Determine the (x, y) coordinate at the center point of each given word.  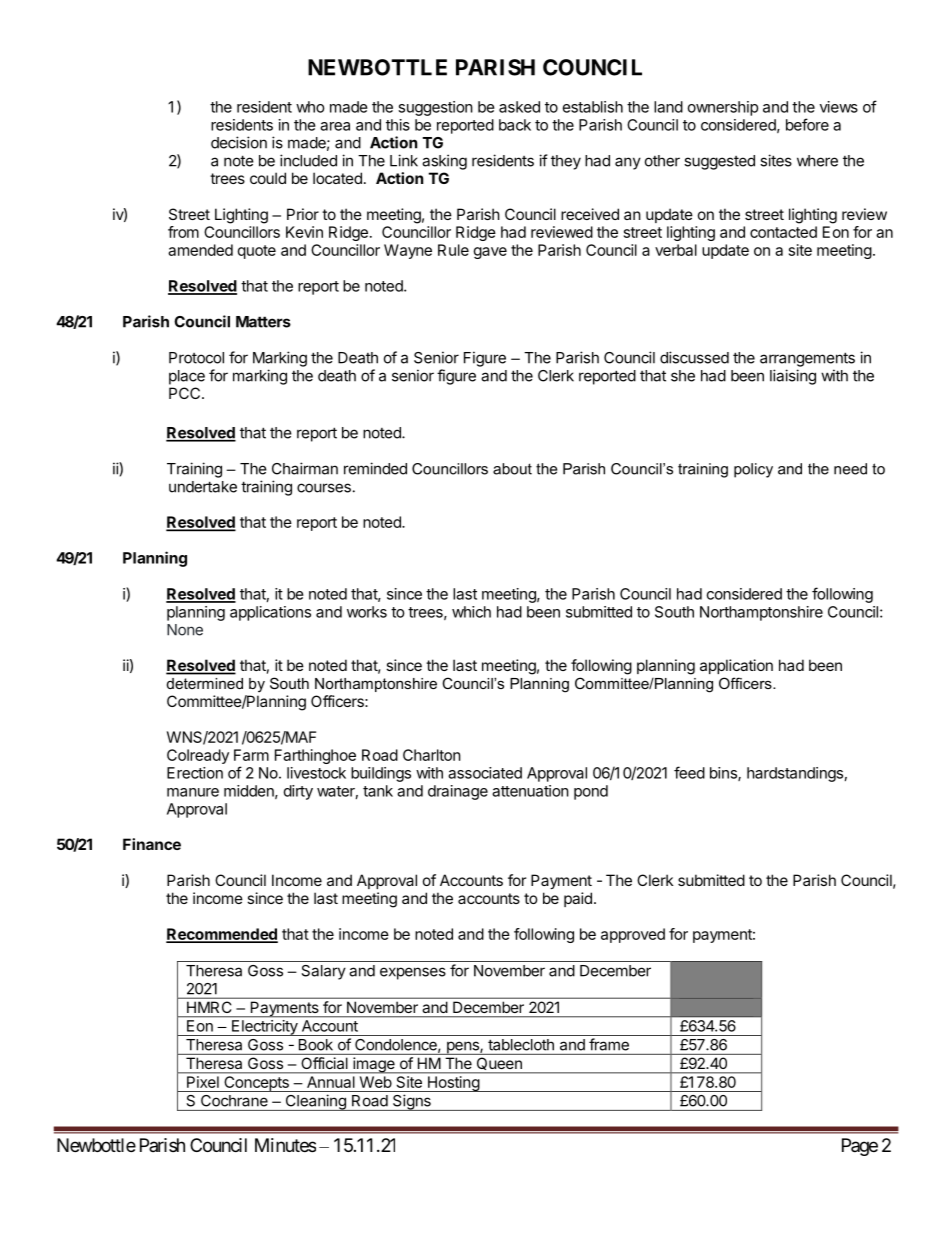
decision (239, 142)
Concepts (256, 1084)
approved (633, 935)
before (807, 124)
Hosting (453, 1084)
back (515, 125)
